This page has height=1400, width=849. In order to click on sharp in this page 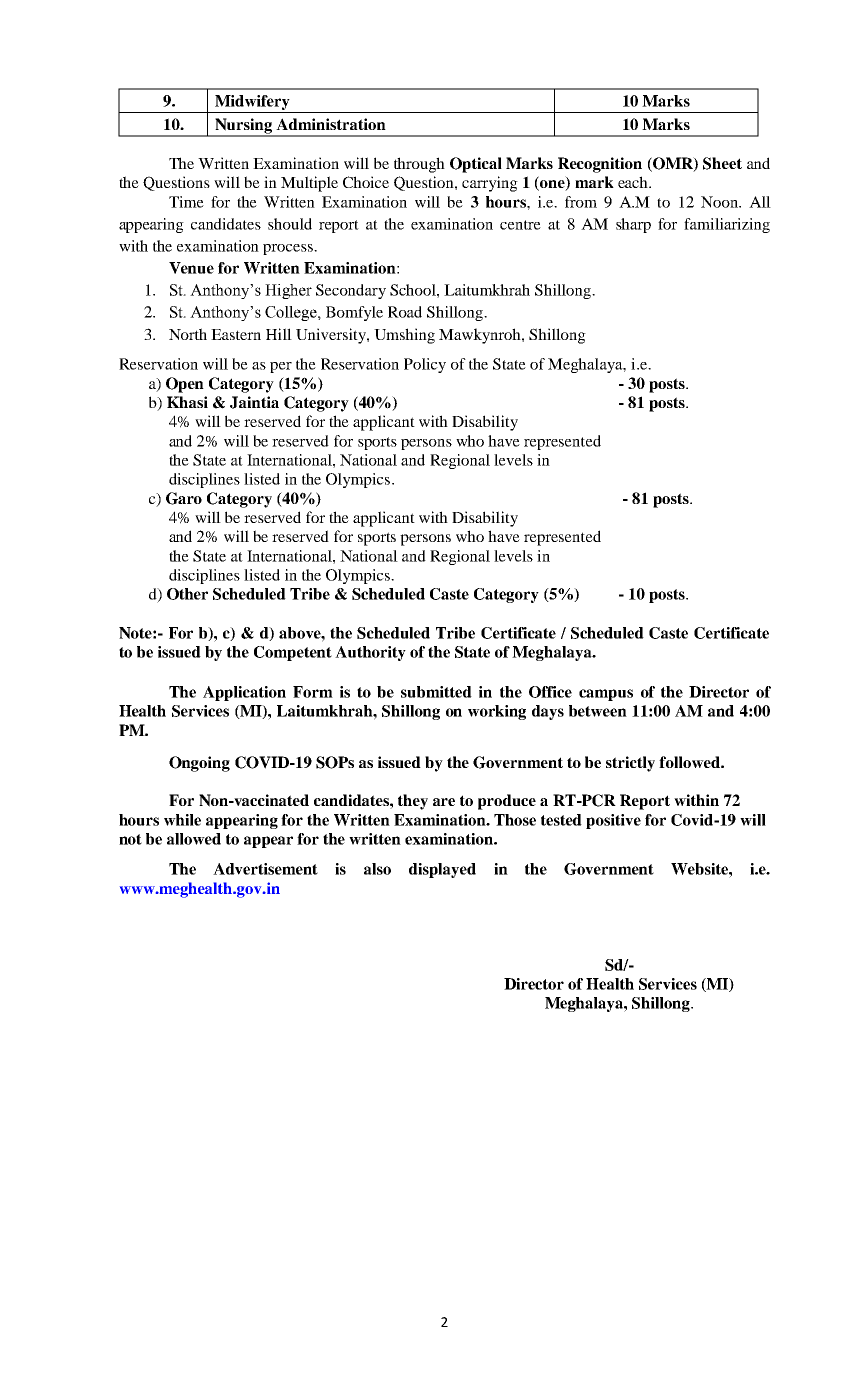, I will do `click(633, 225)`.
